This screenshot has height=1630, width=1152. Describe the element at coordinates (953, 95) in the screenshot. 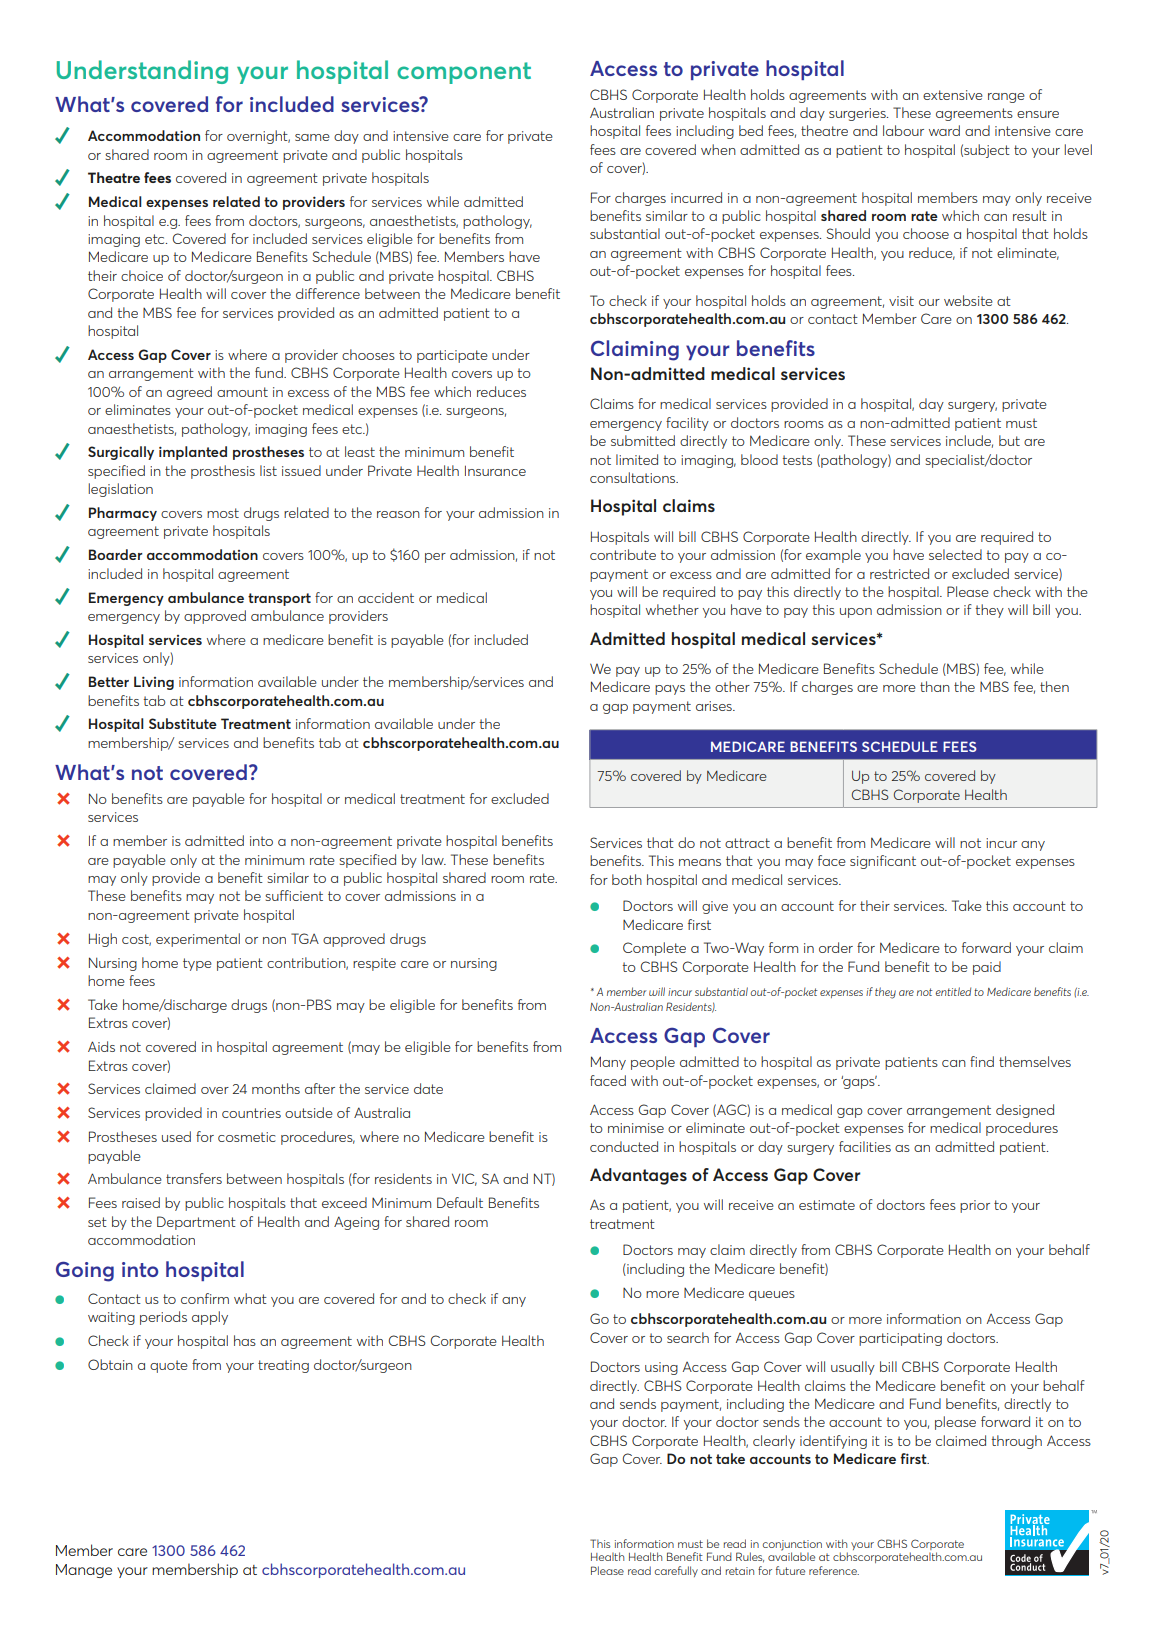

I see `extensive` at that location.
